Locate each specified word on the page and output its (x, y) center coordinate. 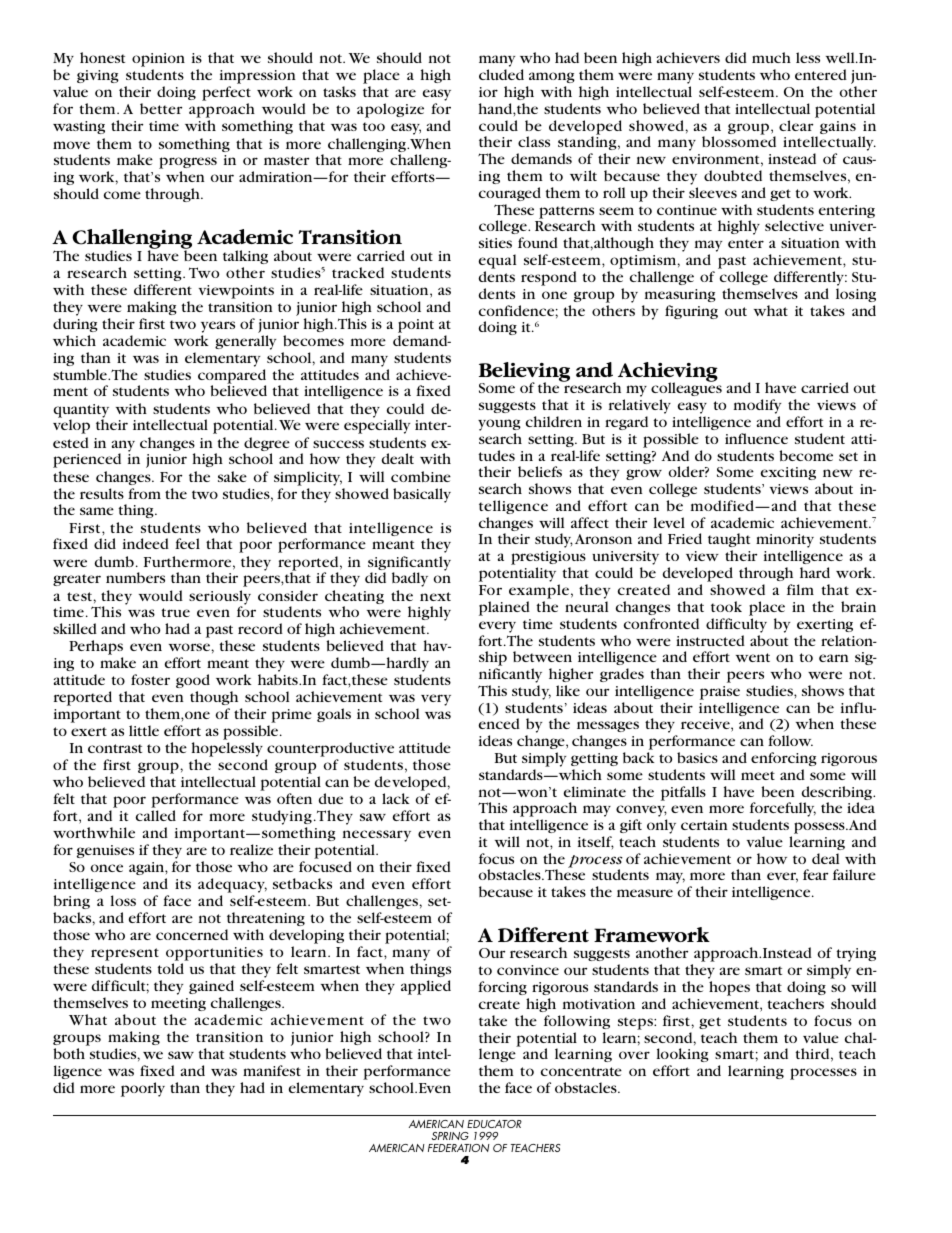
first (152, 323)
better (161, 108)
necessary (377, 837)
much (771, 57)
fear (815, 874)
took (726, 606)
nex (433, 597)
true (175, 612)
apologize (390, 110)
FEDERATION (459, 1148)
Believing (524, 373)
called (156, 815)
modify (757, 408)
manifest (272, 1070)
